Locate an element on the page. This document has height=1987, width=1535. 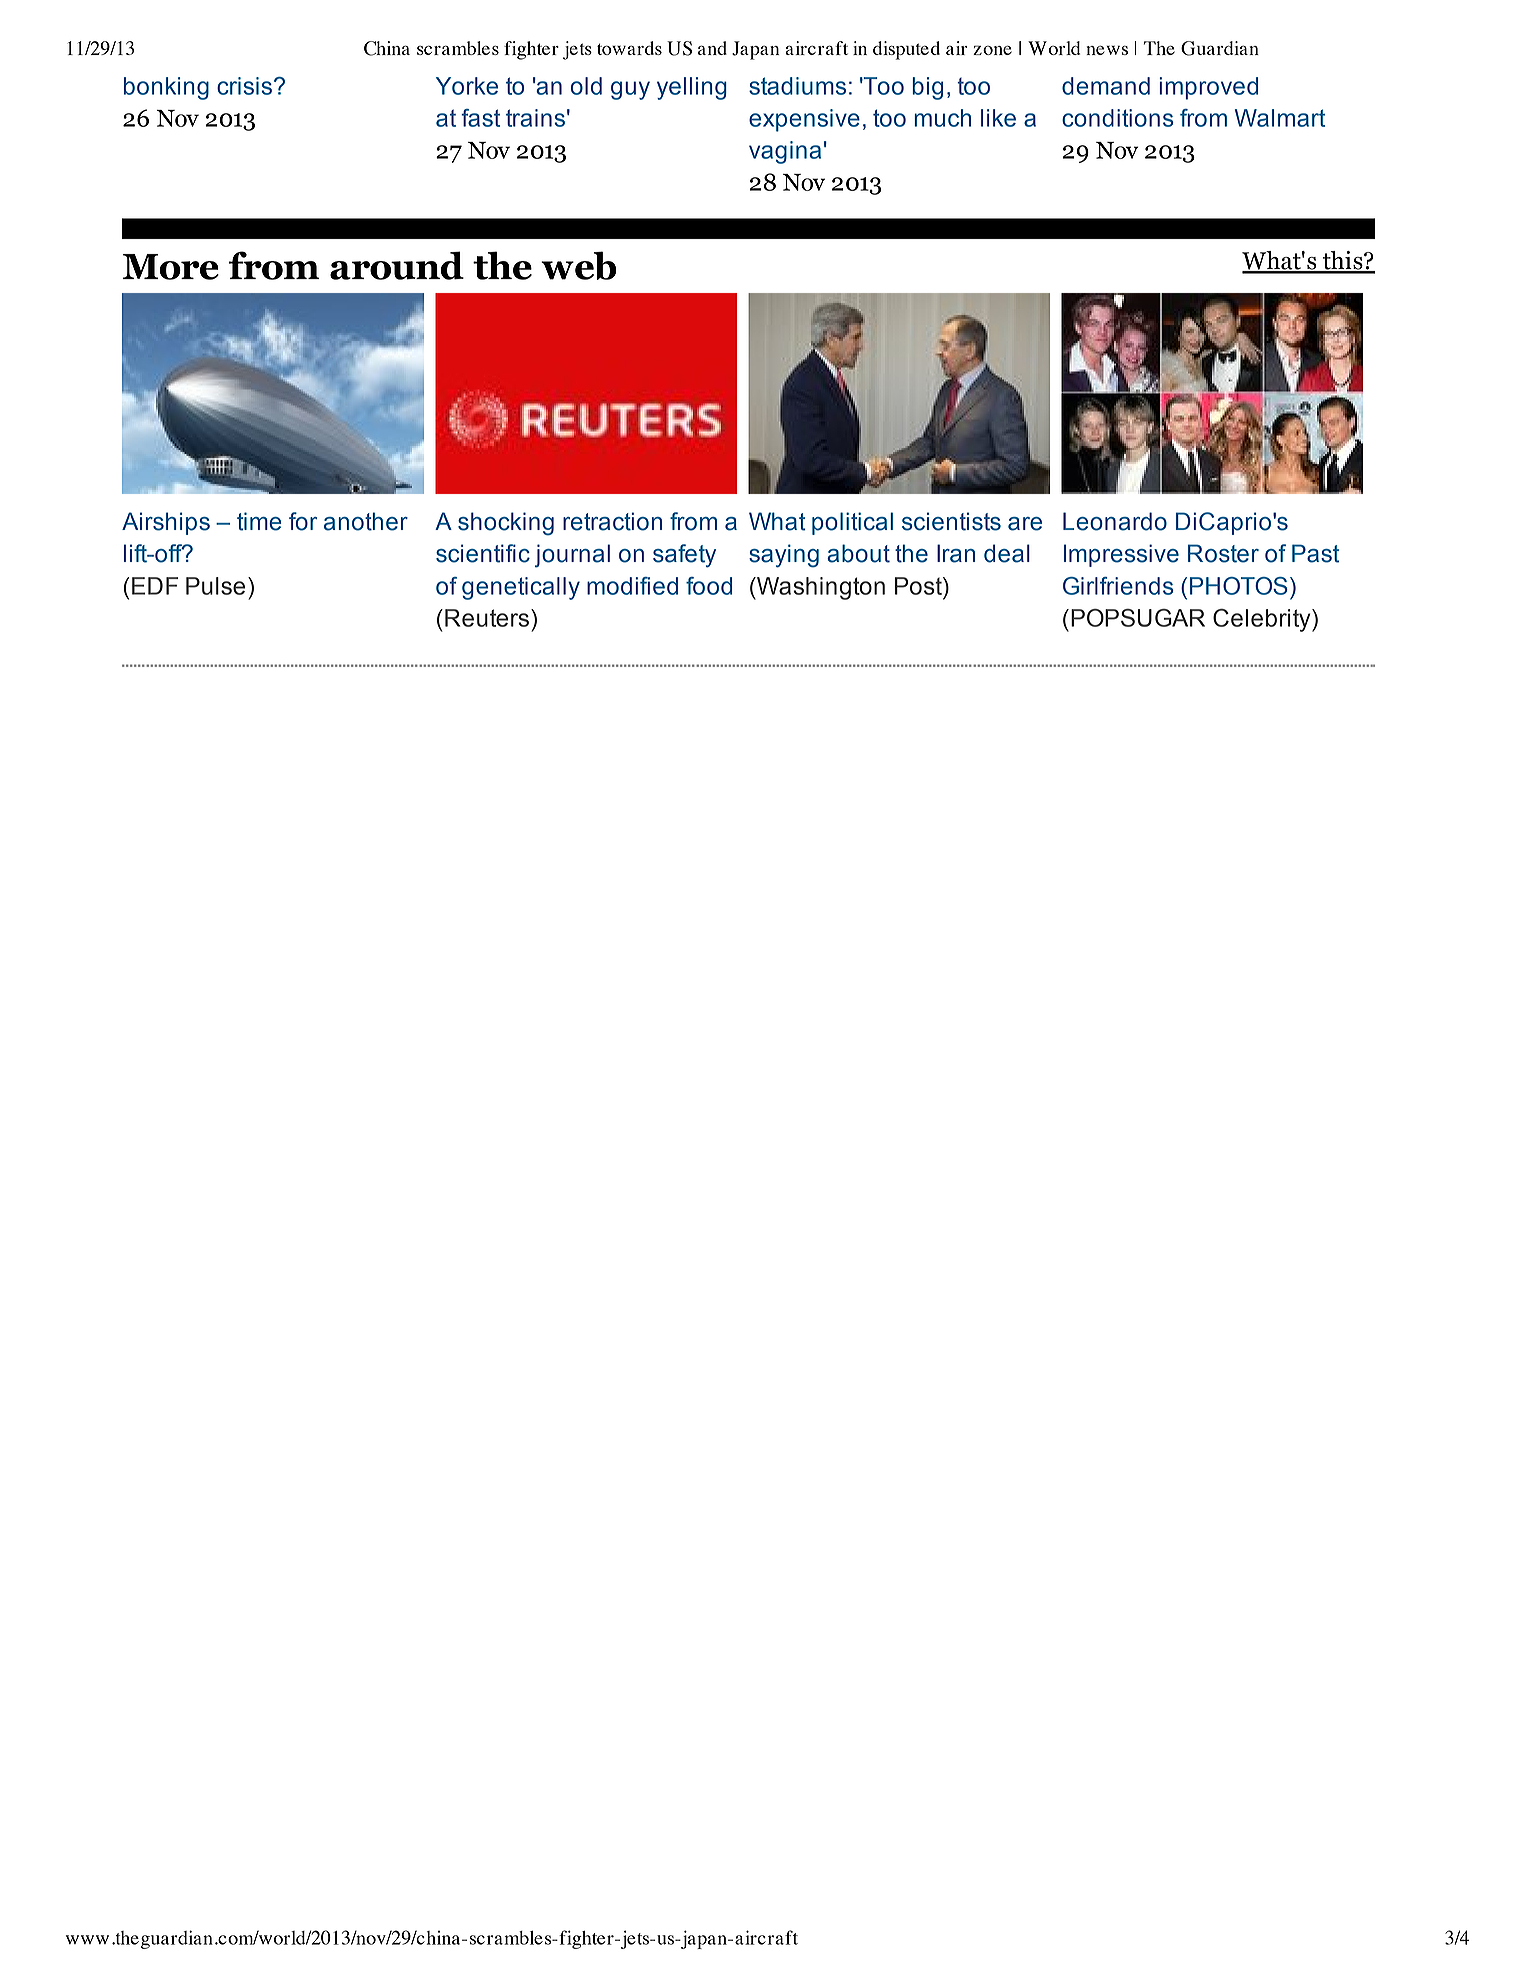
food is located at coordinates (709, 586).
